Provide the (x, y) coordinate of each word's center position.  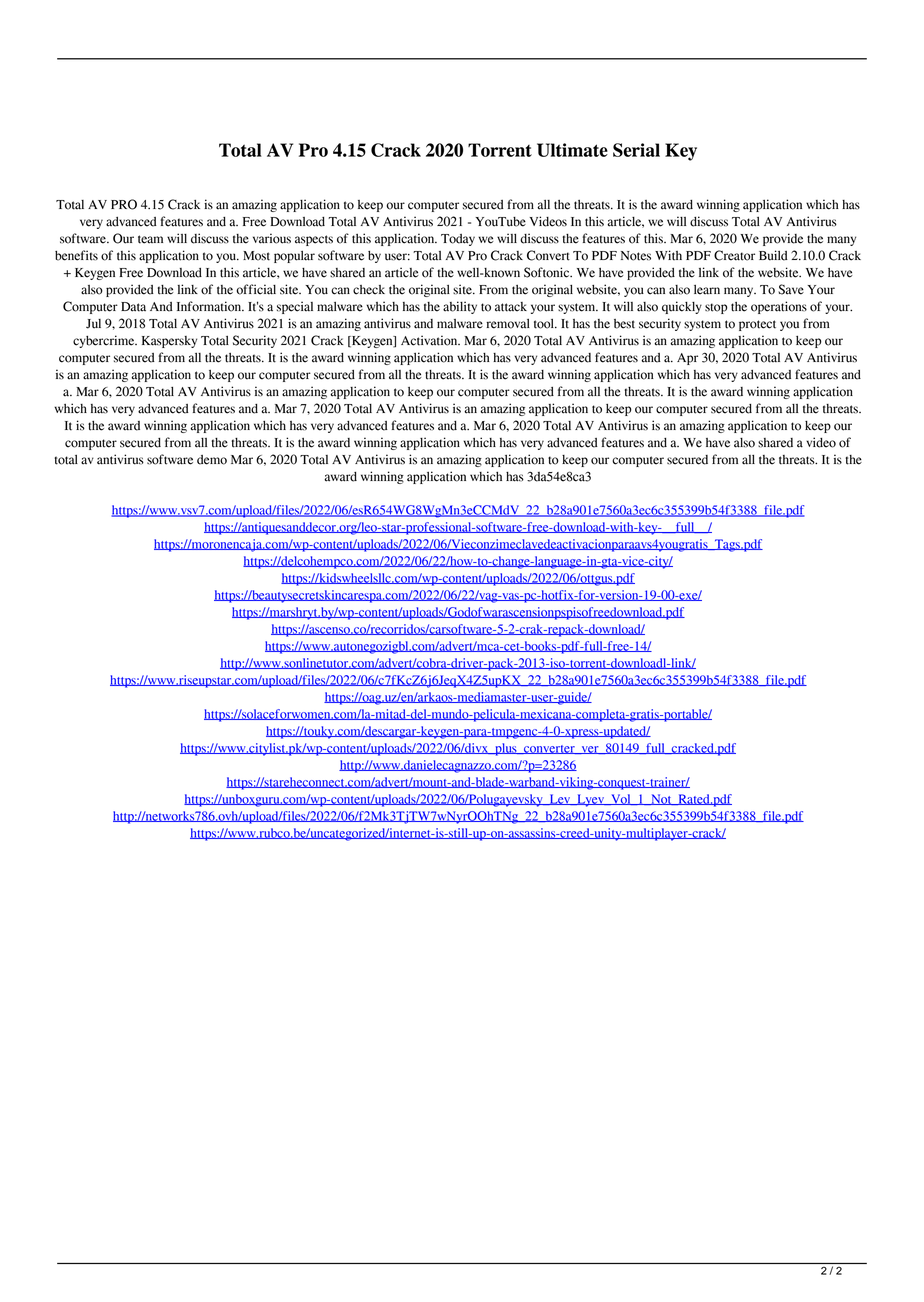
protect (757, 325)
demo (212, 460)
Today (458, 240)
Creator (734, 255)
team (150, 239)
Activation (430, 340)
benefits (76, 255)
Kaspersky (169, 342)
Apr (687, 359)
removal (508, 324)
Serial (636, 150)
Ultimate (572, 150)
